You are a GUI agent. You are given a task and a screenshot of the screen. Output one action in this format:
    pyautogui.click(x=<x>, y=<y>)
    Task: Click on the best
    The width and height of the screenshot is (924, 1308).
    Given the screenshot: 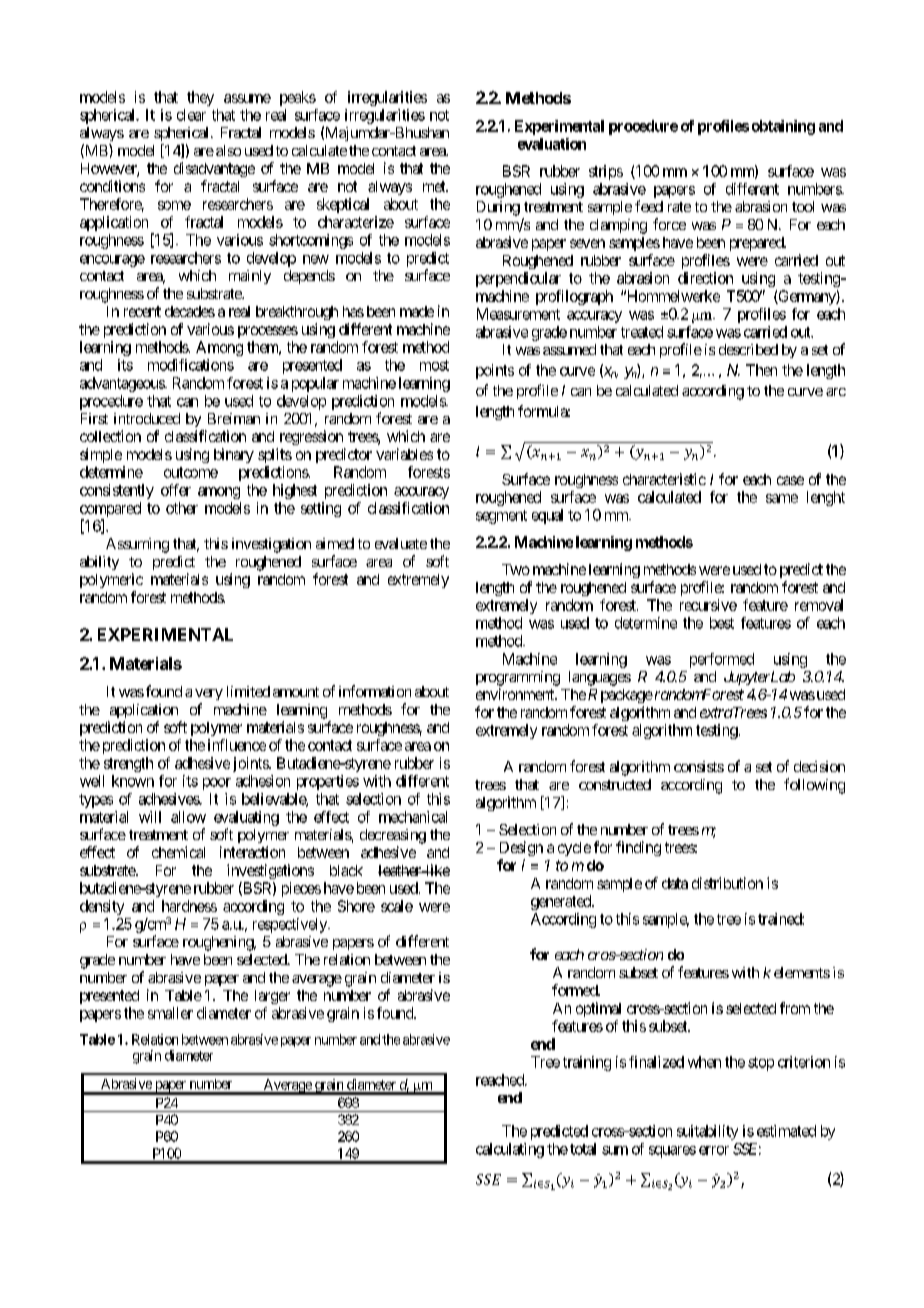 What is the action you would take?
    pyautogui.click(x=722, y=623)
